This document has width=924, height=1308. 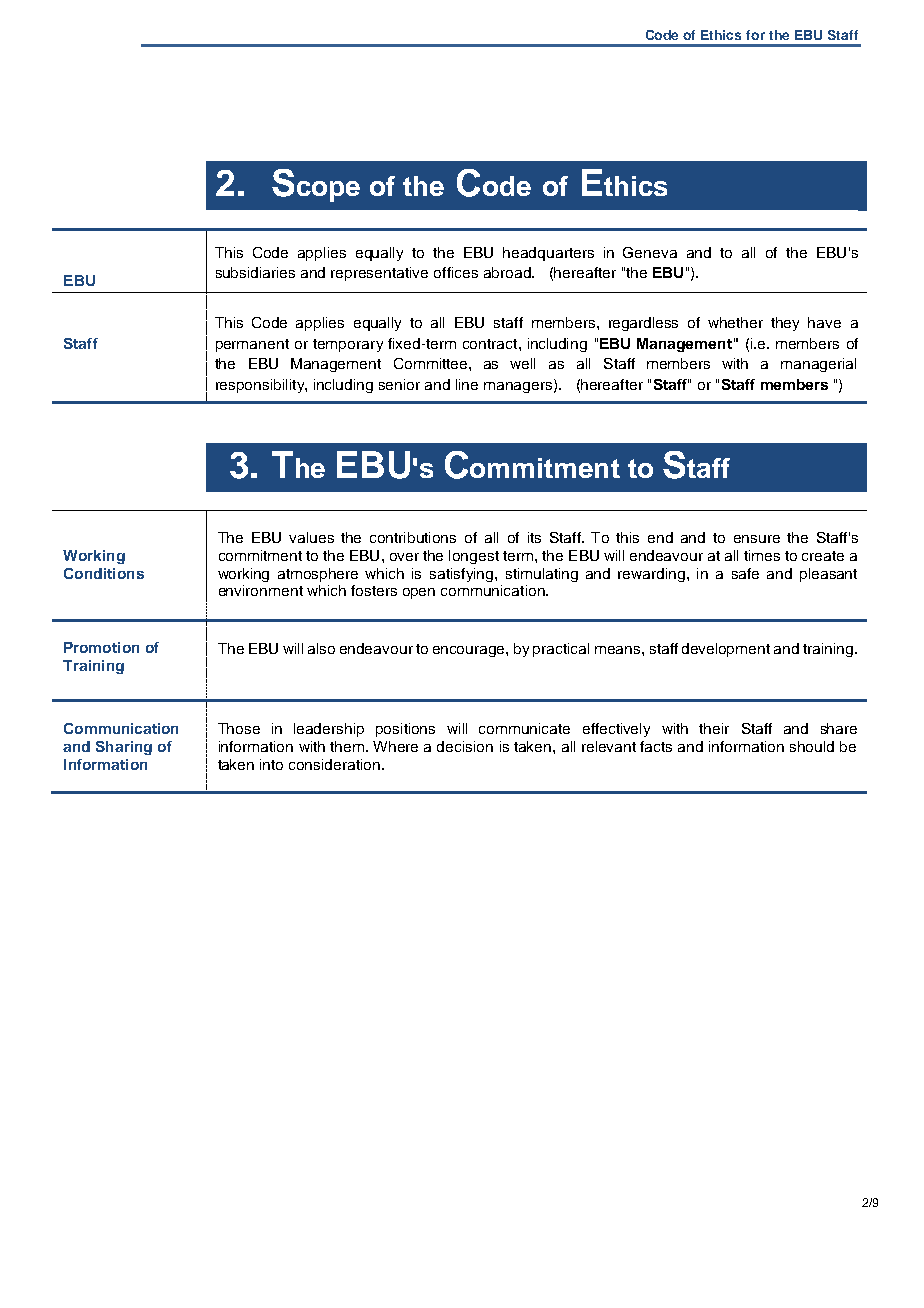 What do you see at coordinates (261, 590) in the document?
I see `environment` at bounding box center [261, 590].
